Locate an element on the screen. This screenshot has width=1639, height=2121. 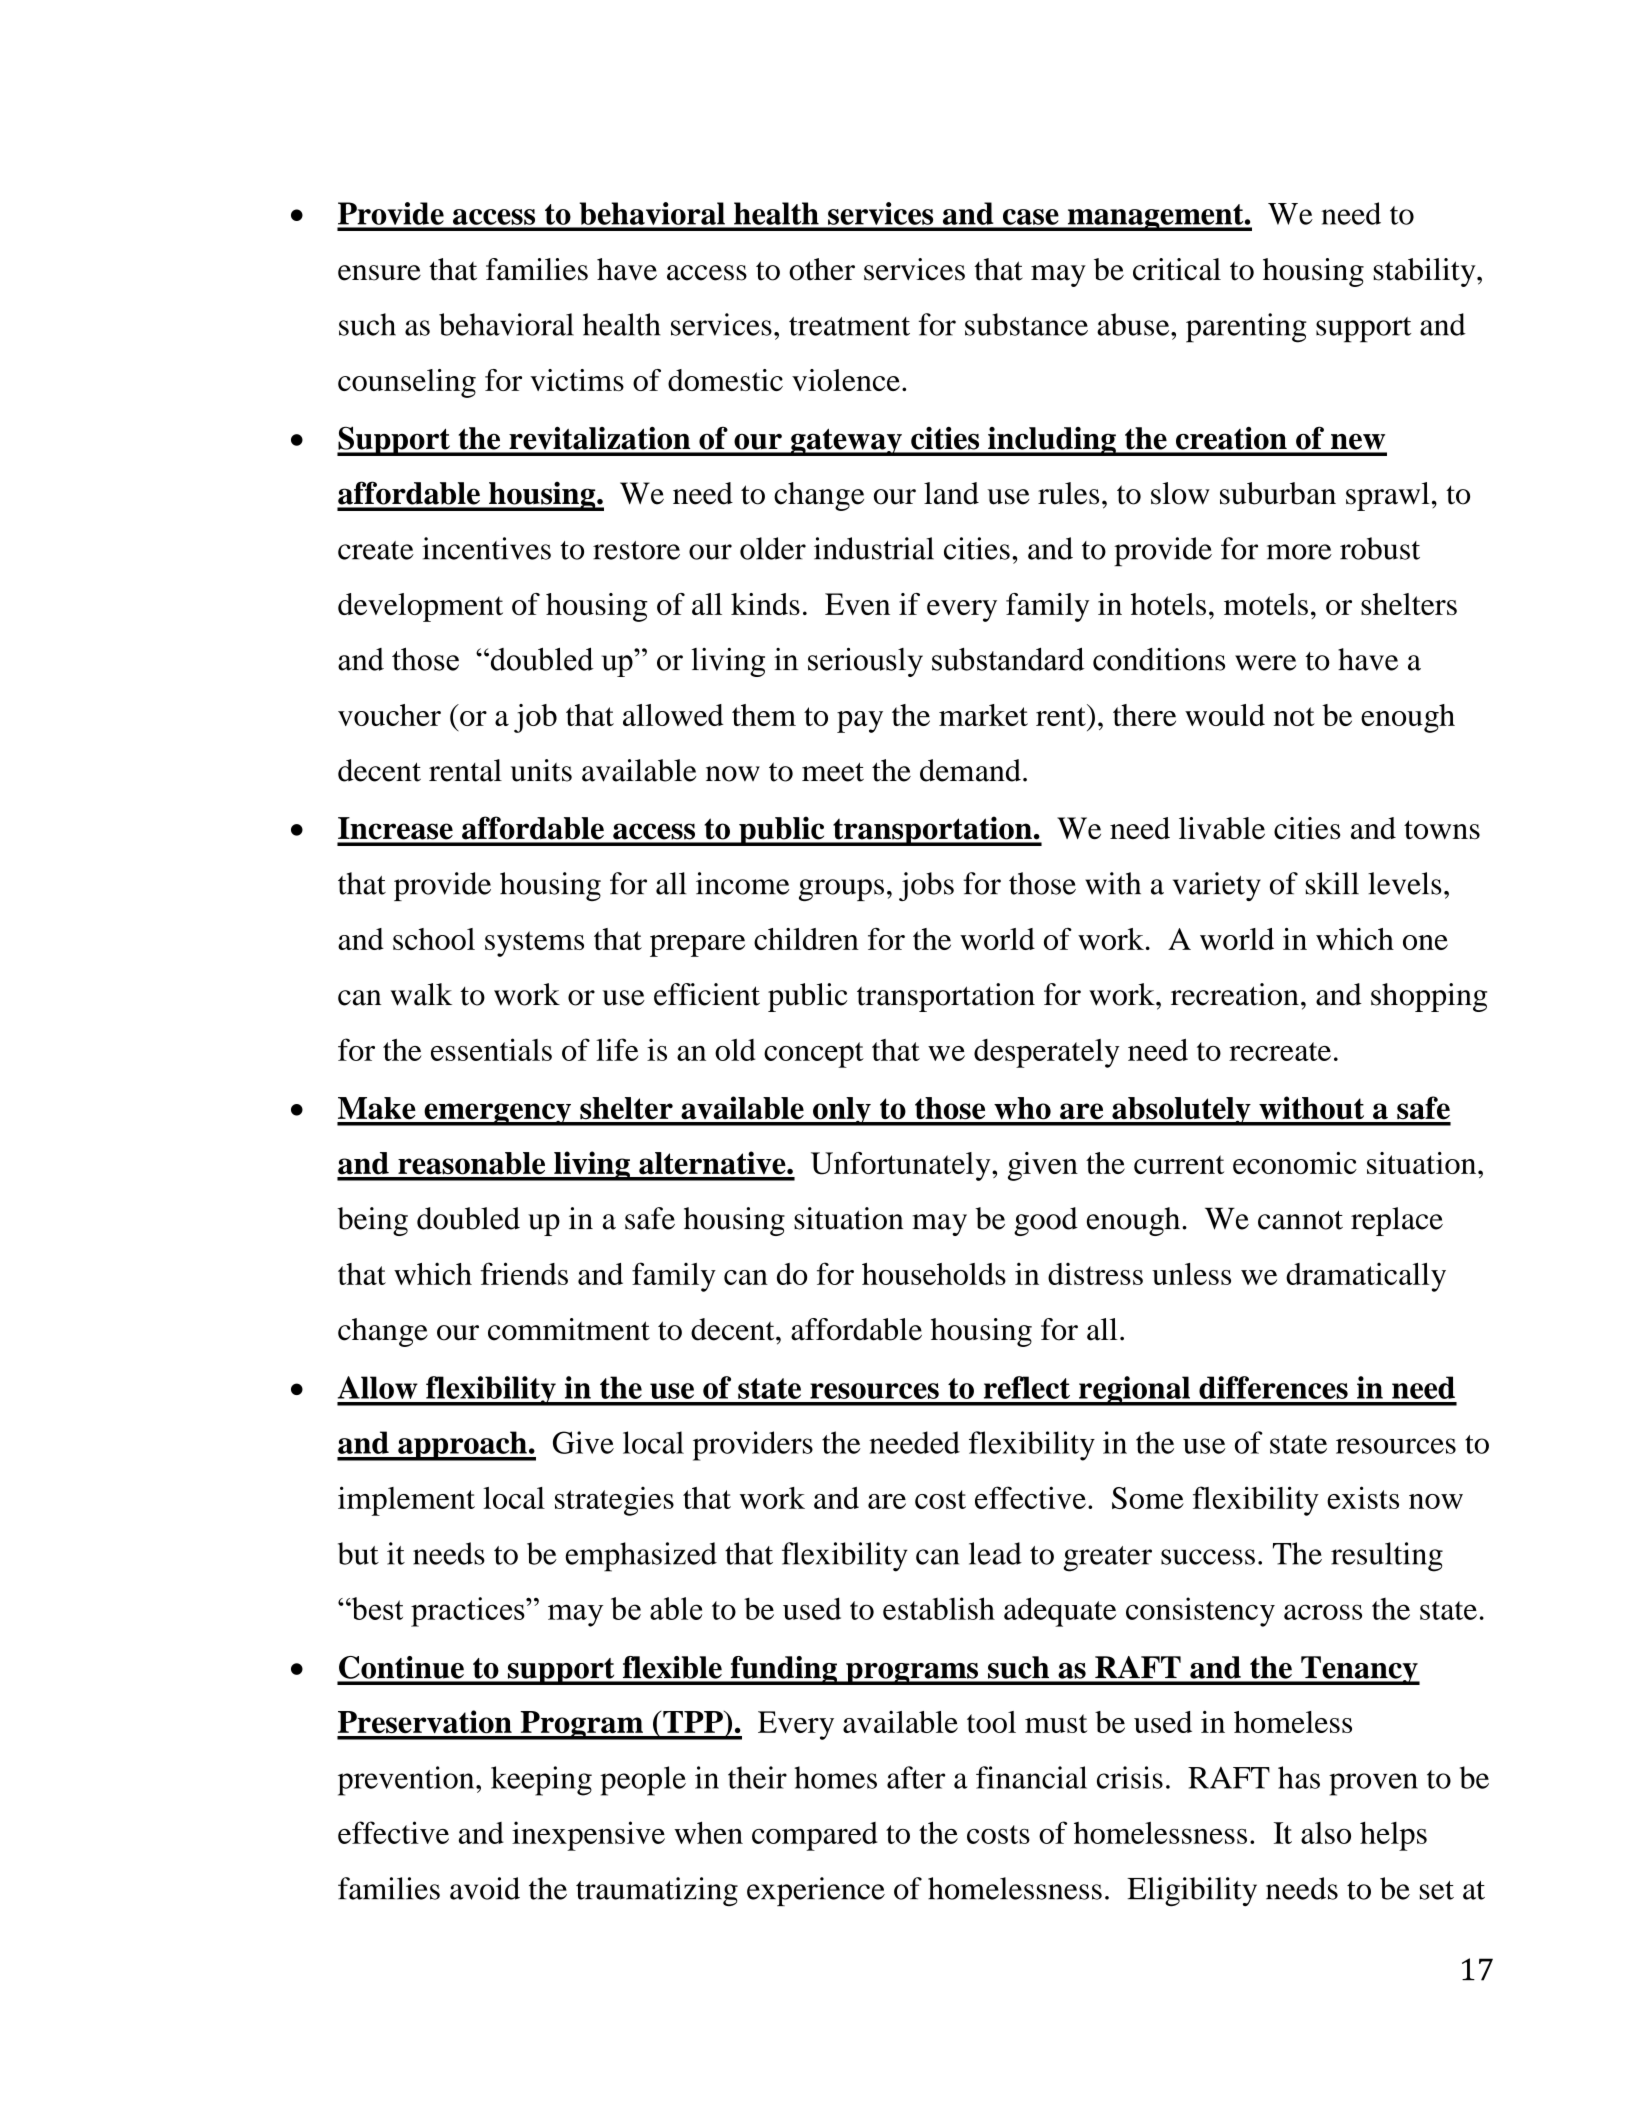
commitment is located at coordinates (569, 1329).
